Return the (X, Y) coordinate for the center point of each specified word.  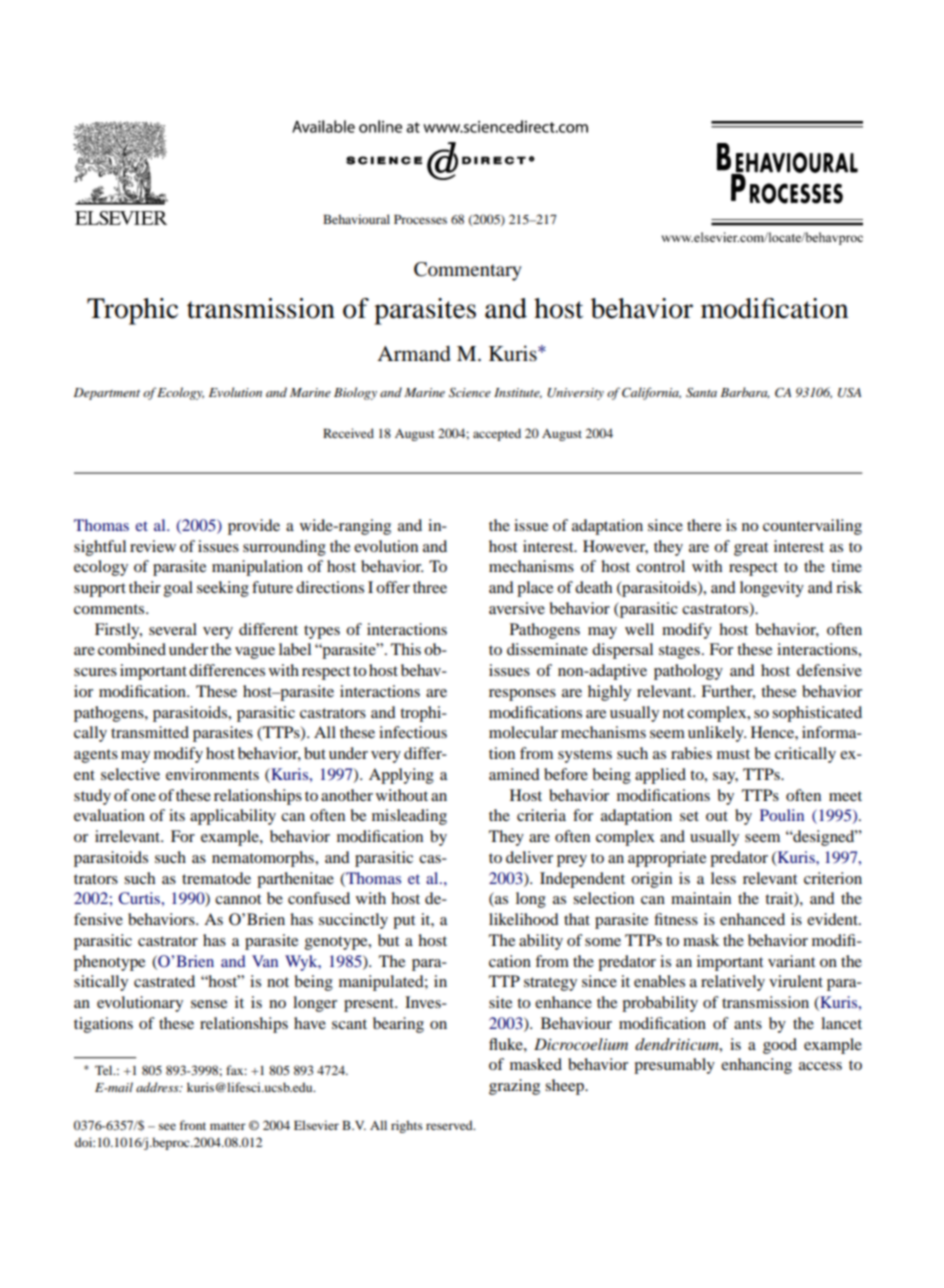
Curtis (140, 898)
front (193, 1125)
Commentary (468, 271)
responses (522, 695)
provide (254, 527)
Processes (420, 219)
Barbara (745, 393)
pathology (688, 672)
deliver (529, 857)
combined (132, 649)
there (704, 525)
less (723, 878)
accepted (497, 434)
